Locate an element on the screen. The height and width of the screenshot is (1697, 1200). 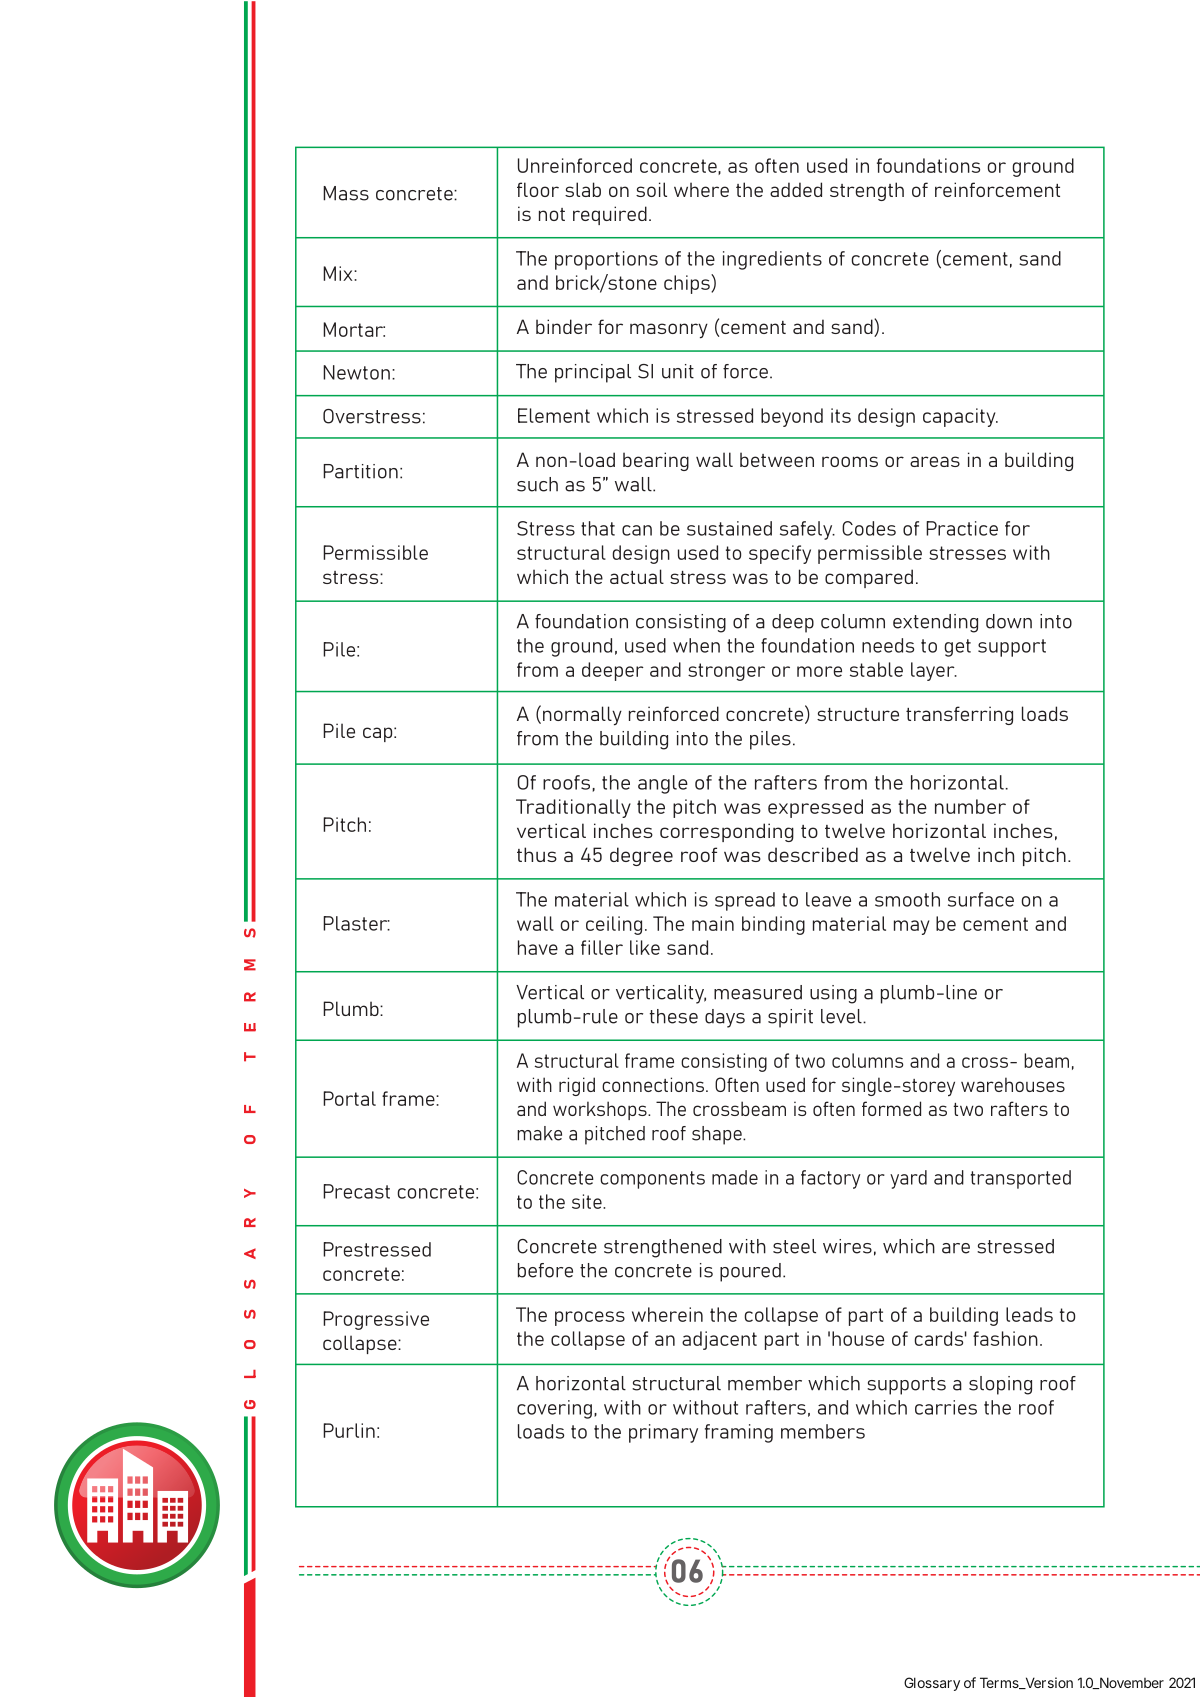
Progressive is located at coordinates (376, 1320).
